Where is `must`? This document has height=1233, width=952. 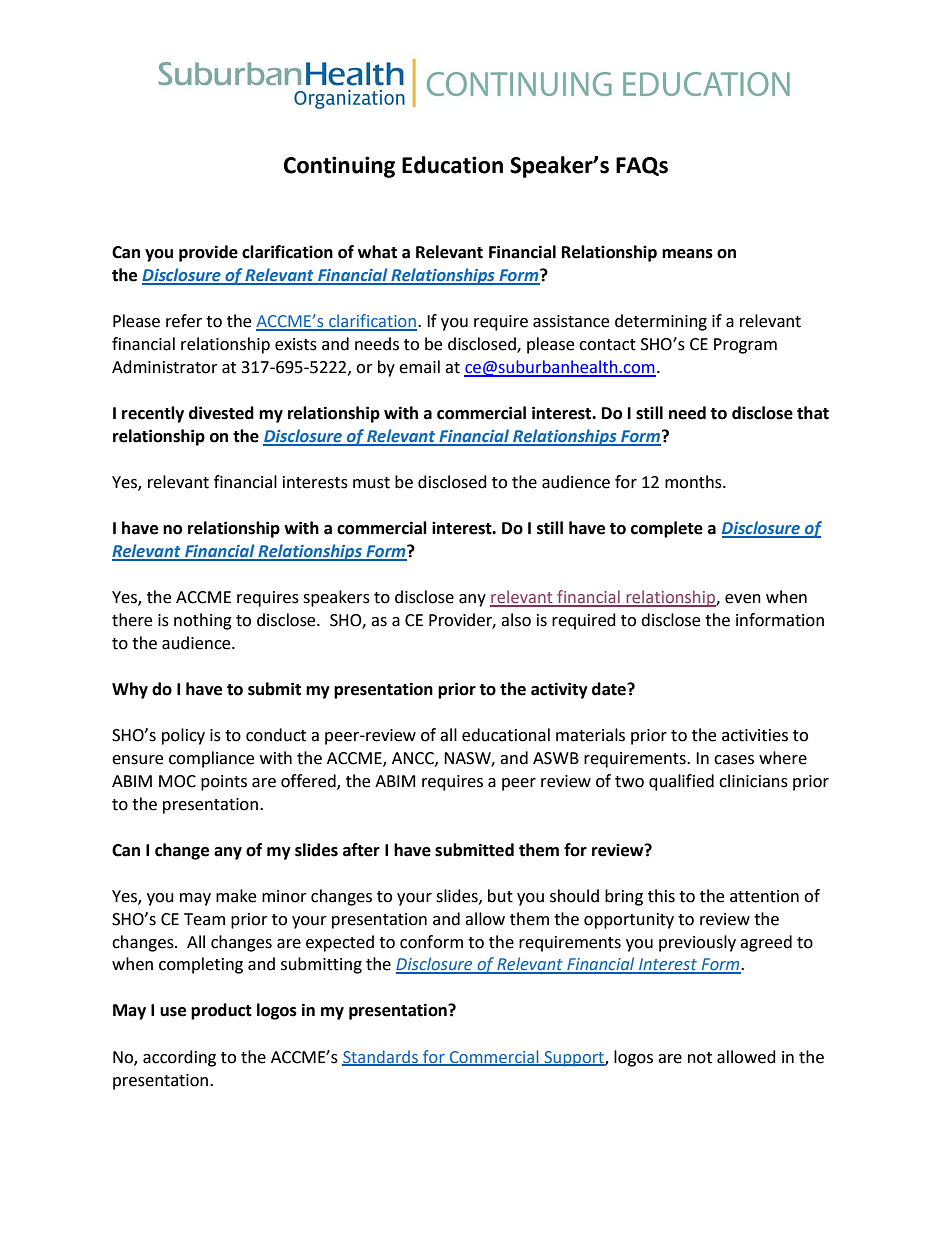 must is located at coordinates (371, 483).
